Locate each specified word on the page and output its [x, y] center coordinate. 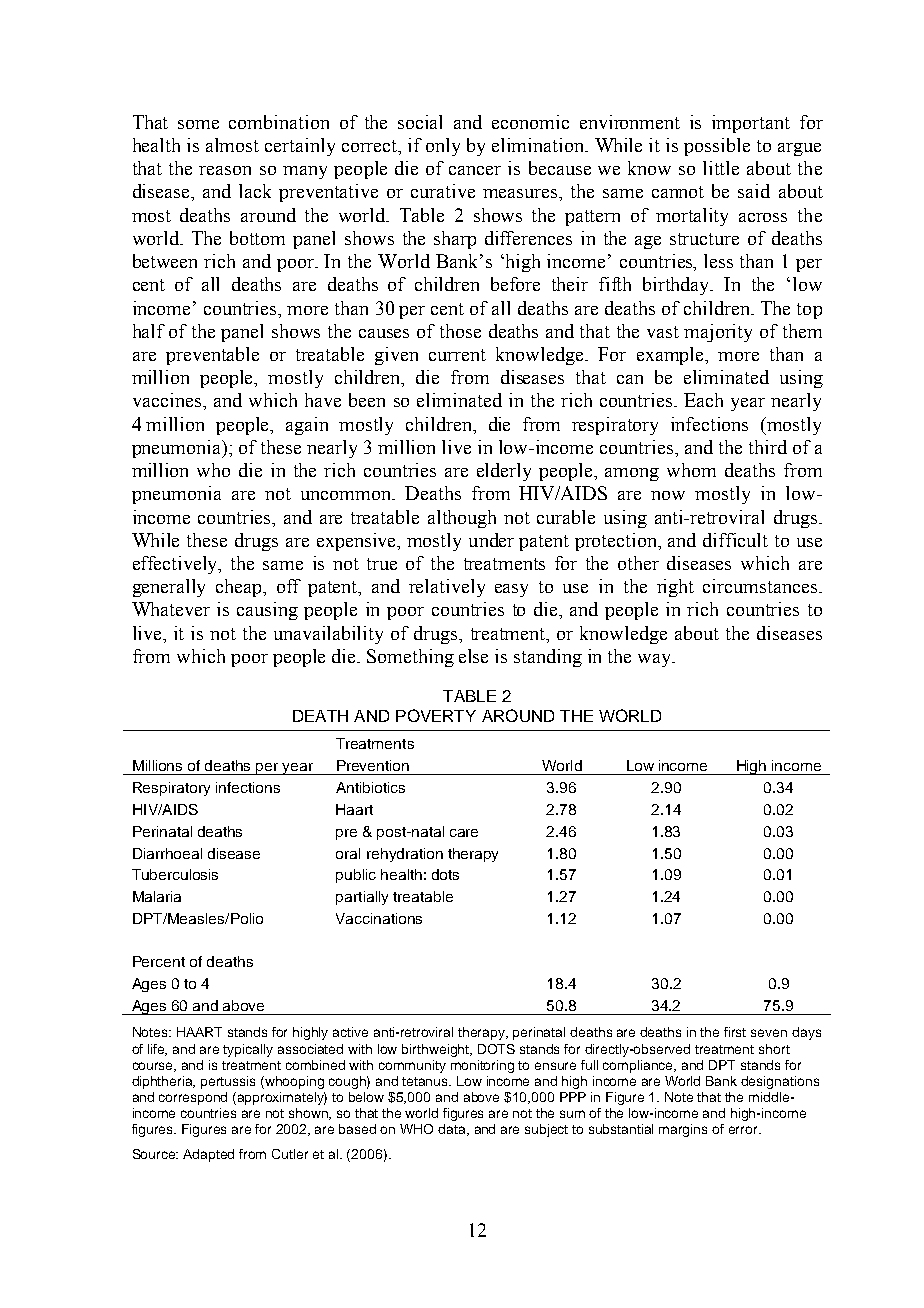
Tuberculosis [175, 874]
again [307, 426]
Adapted [208, 1155]
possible [717, 147]
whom [691, 470]
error [744, 1130]
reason [225, 170]
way [656, 660]
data [453, 1130]
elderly [504, 472]
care [464, 833]
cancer [475, 170]
